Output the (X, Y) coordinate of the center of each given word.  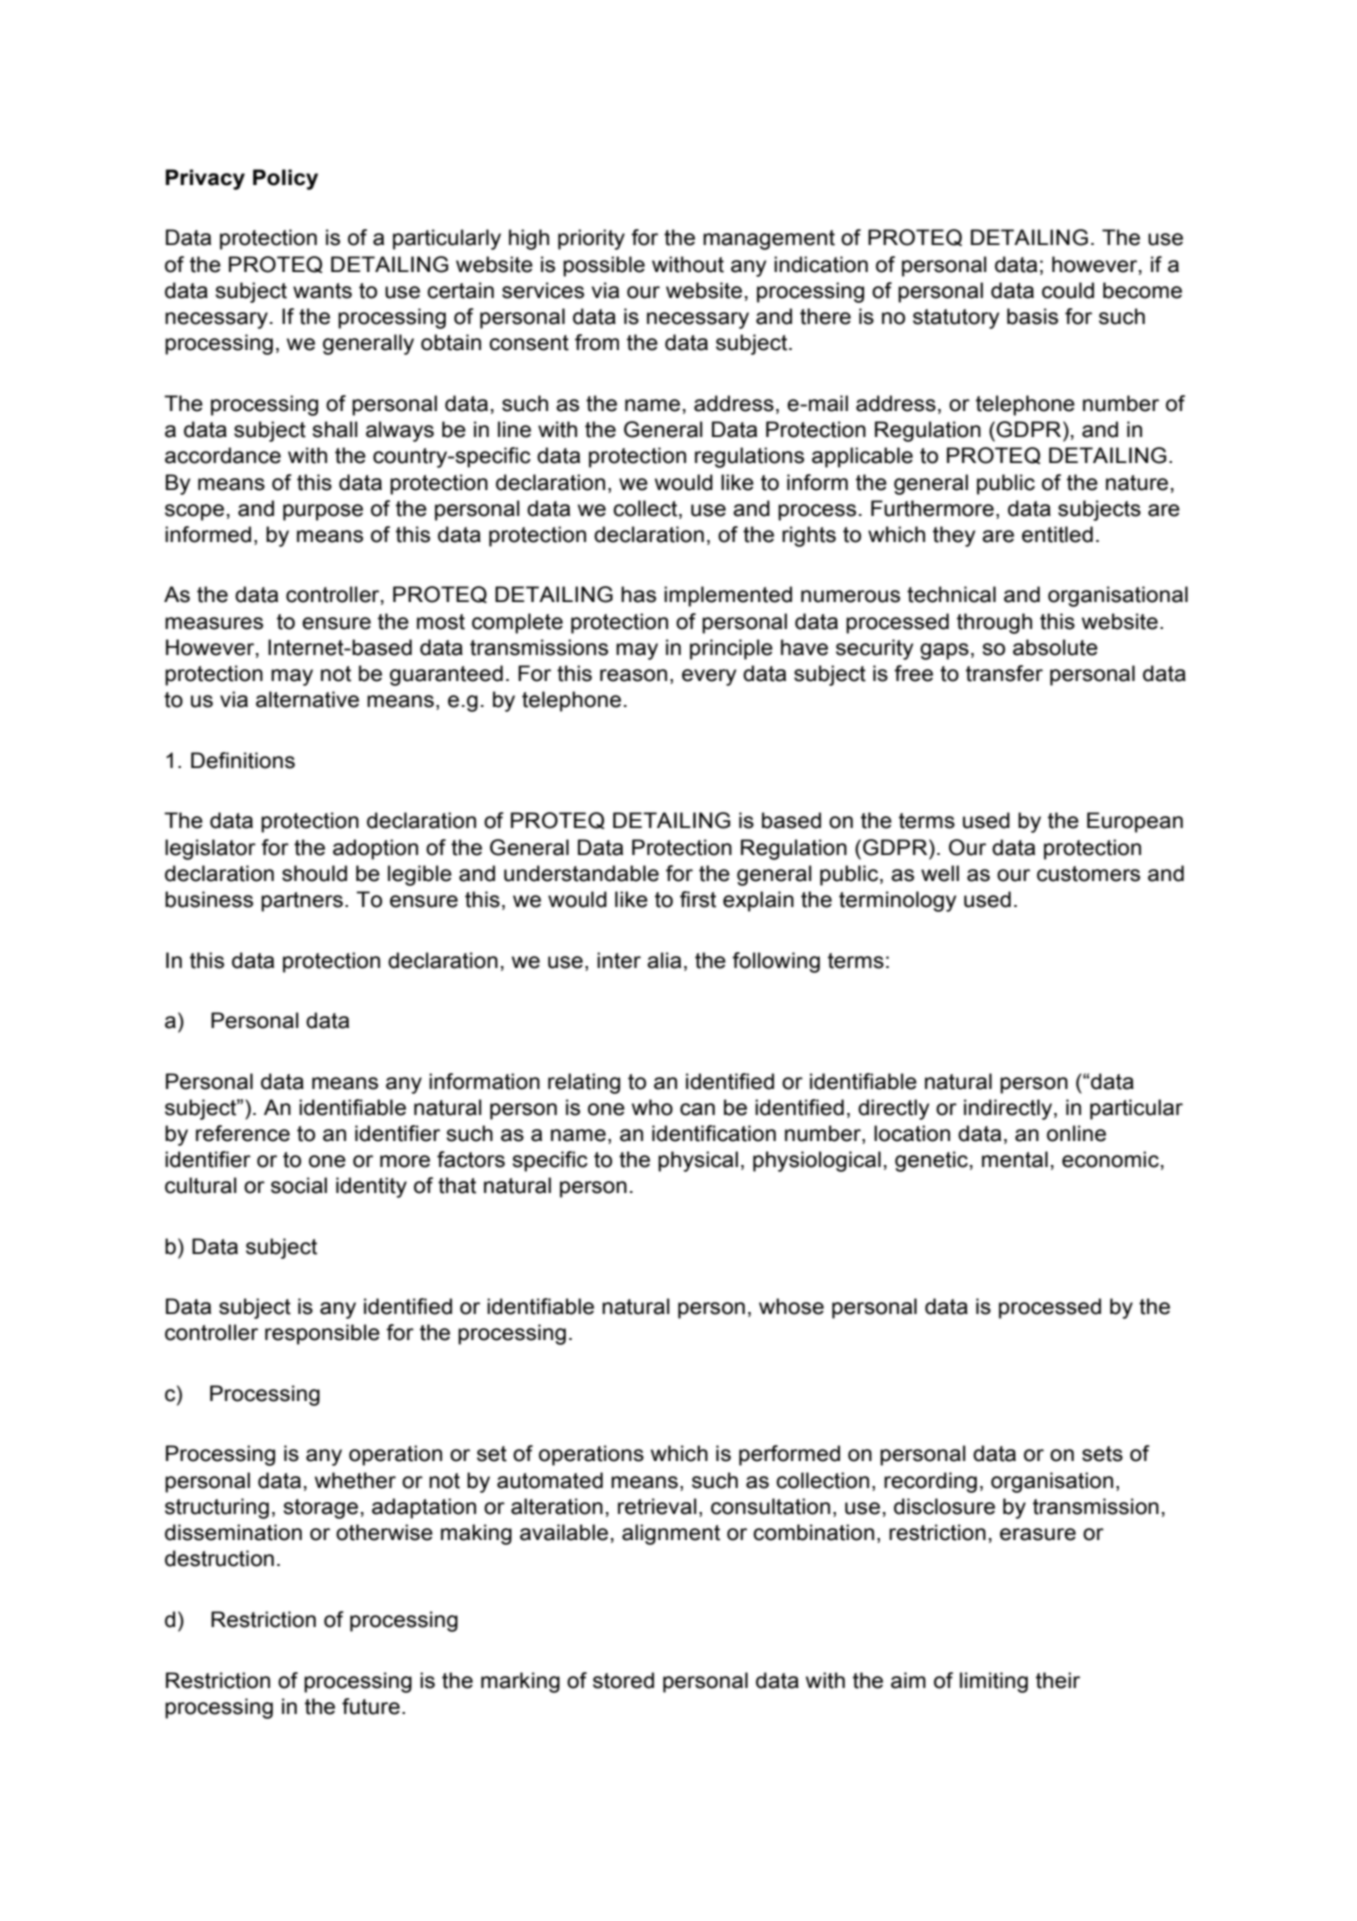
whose (791, 1306)
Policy (285, 179)
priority (591, 239)
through (994, 623)
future (371, 1706)
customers (1088, 874)
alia (664, 960)
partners (302, 902)
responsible (322, 1334)
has (638, 594)
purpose (323, 512)
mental (1015, 1159)
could (1068, 290)
